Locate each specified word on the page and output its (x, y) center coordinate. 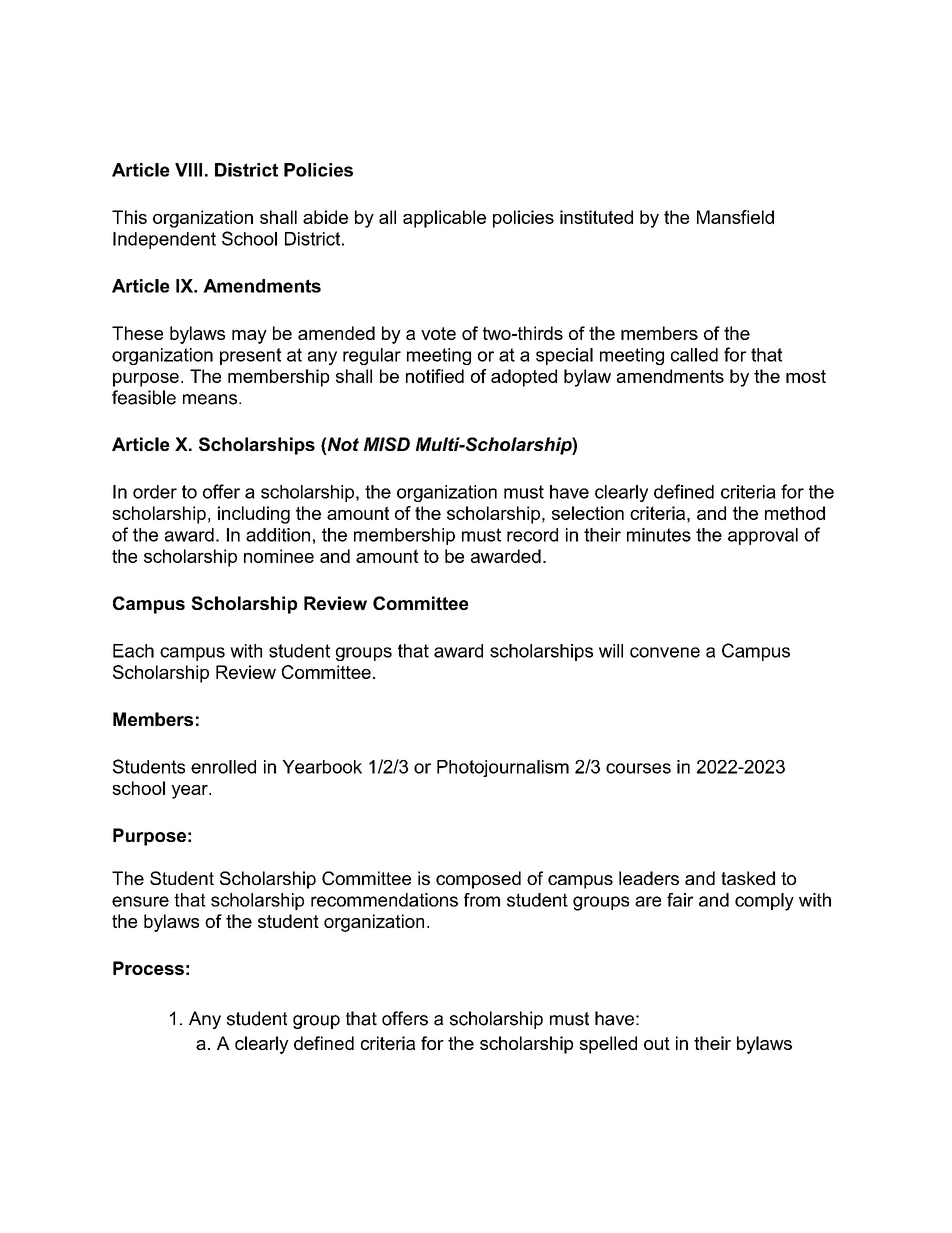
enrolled (223, 767)
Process (148, 968)
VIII (188, 170)
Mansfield (735, 217)
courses (638, 768)
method (795, 513)
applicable (444, 219)
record (532, 535)
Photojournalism (503, 768)
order (155, 492)
